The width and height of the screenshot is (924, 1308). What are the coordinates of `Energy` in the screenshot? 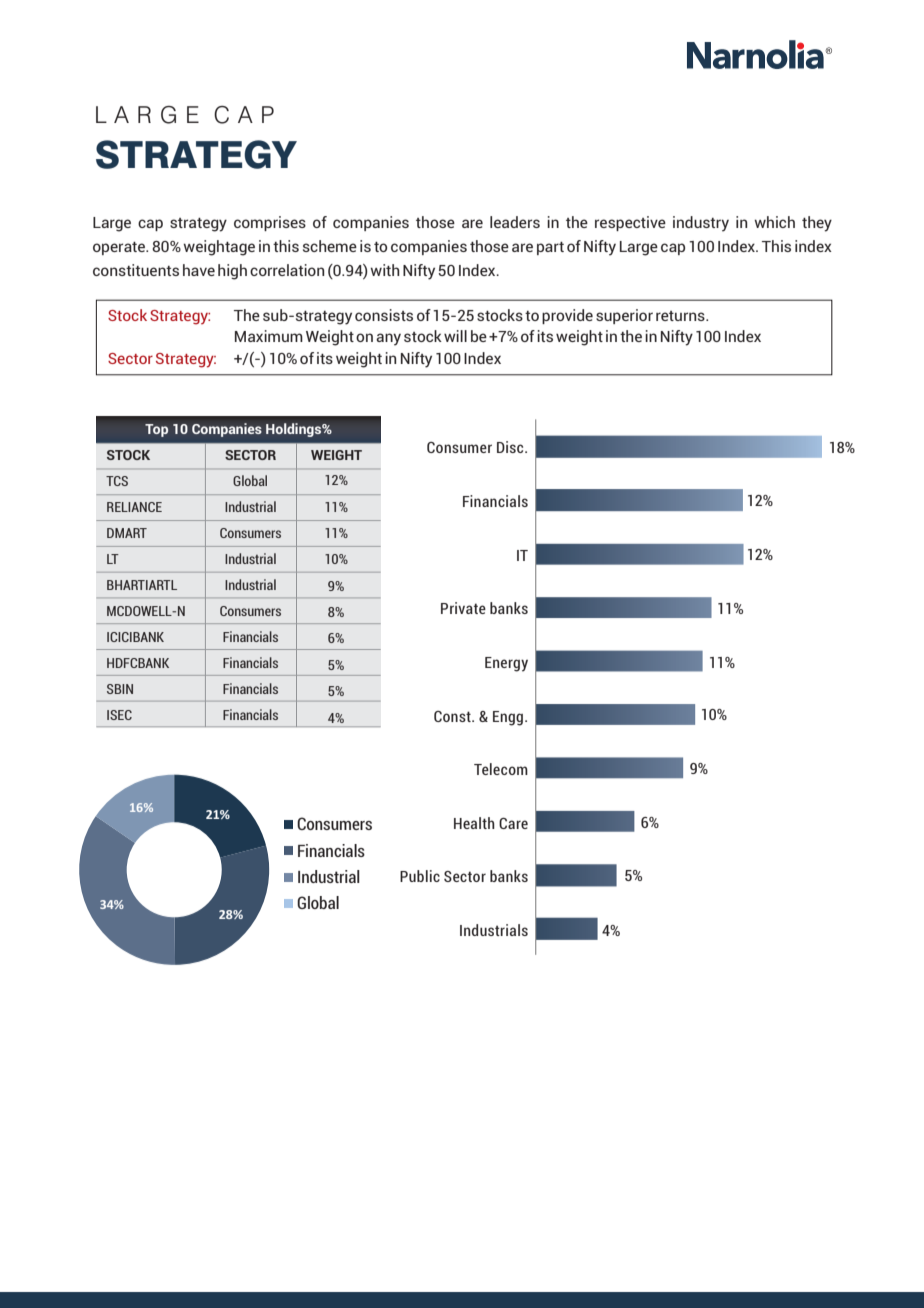 It's located at (506, 664).
